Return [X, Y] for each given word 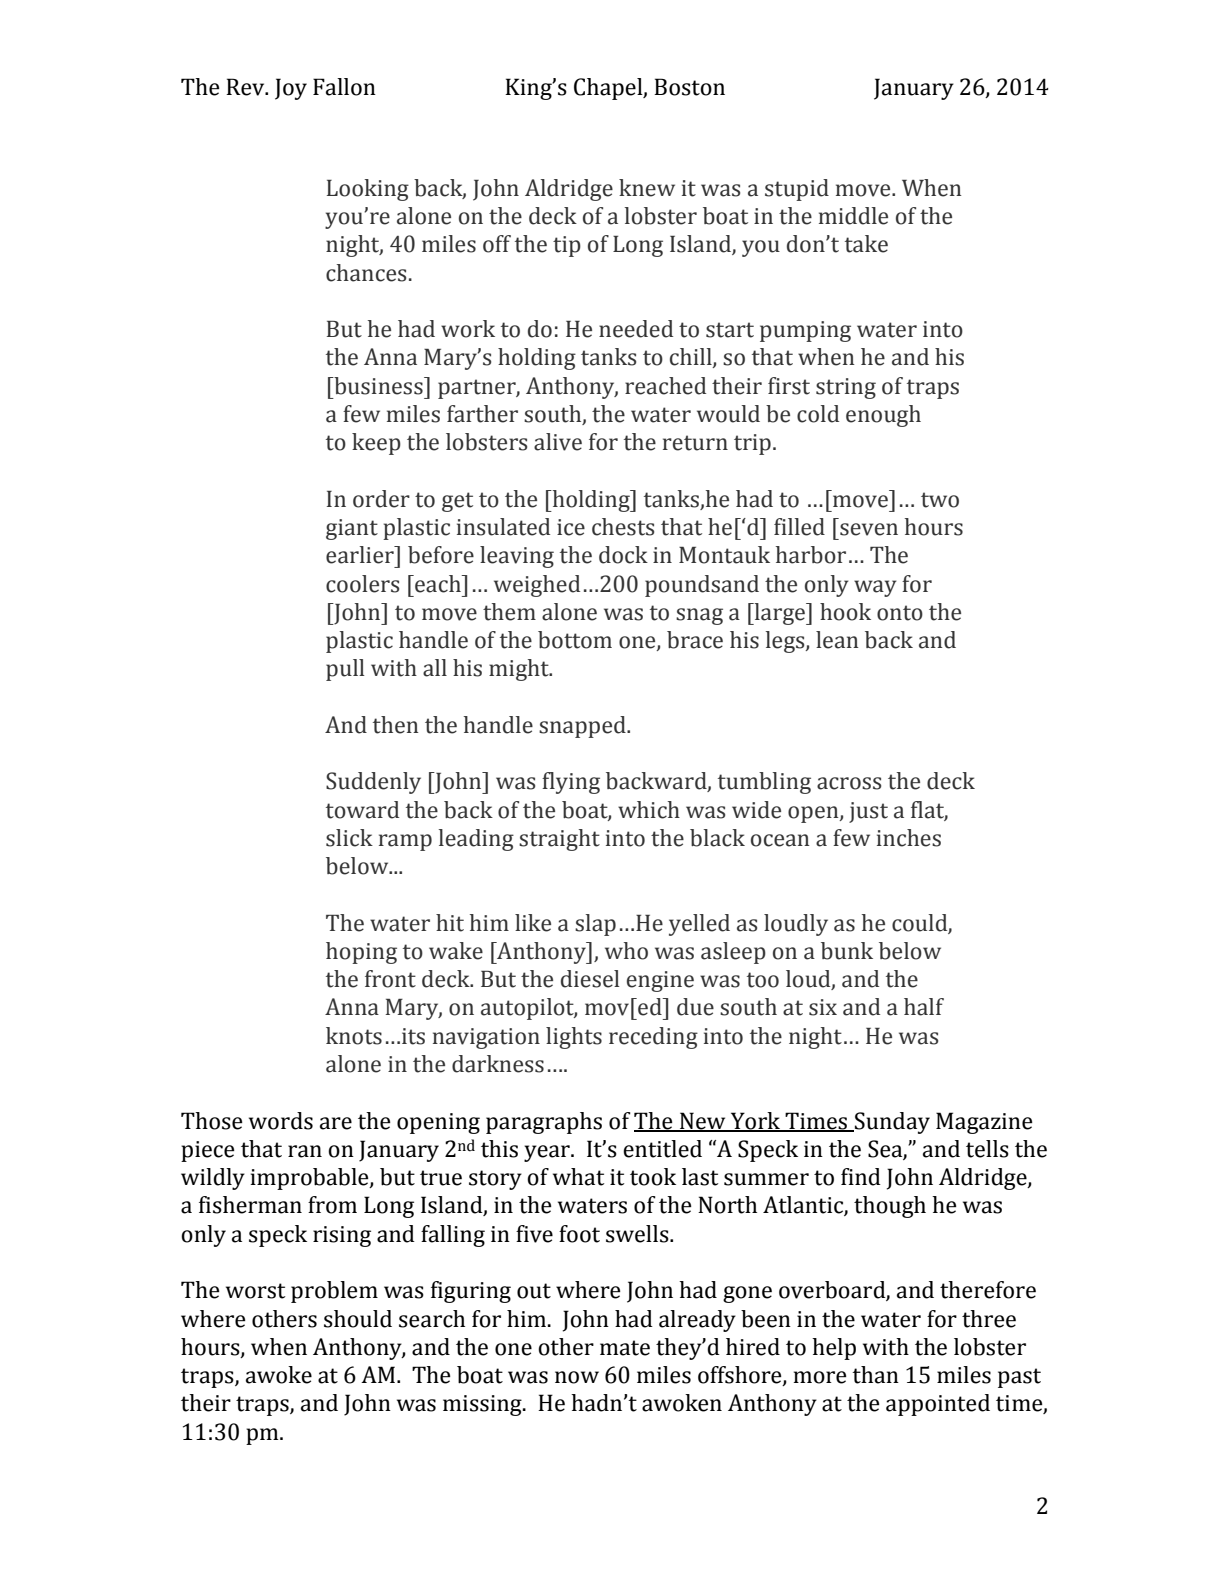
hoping [361, 953]
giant [352, 529]
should [358, 1319]
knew [647, 188]
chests [623, 527]
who [626, 951]
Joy [291, 89]
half [924, 1007]
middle [853, 216]
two [940, 500]
